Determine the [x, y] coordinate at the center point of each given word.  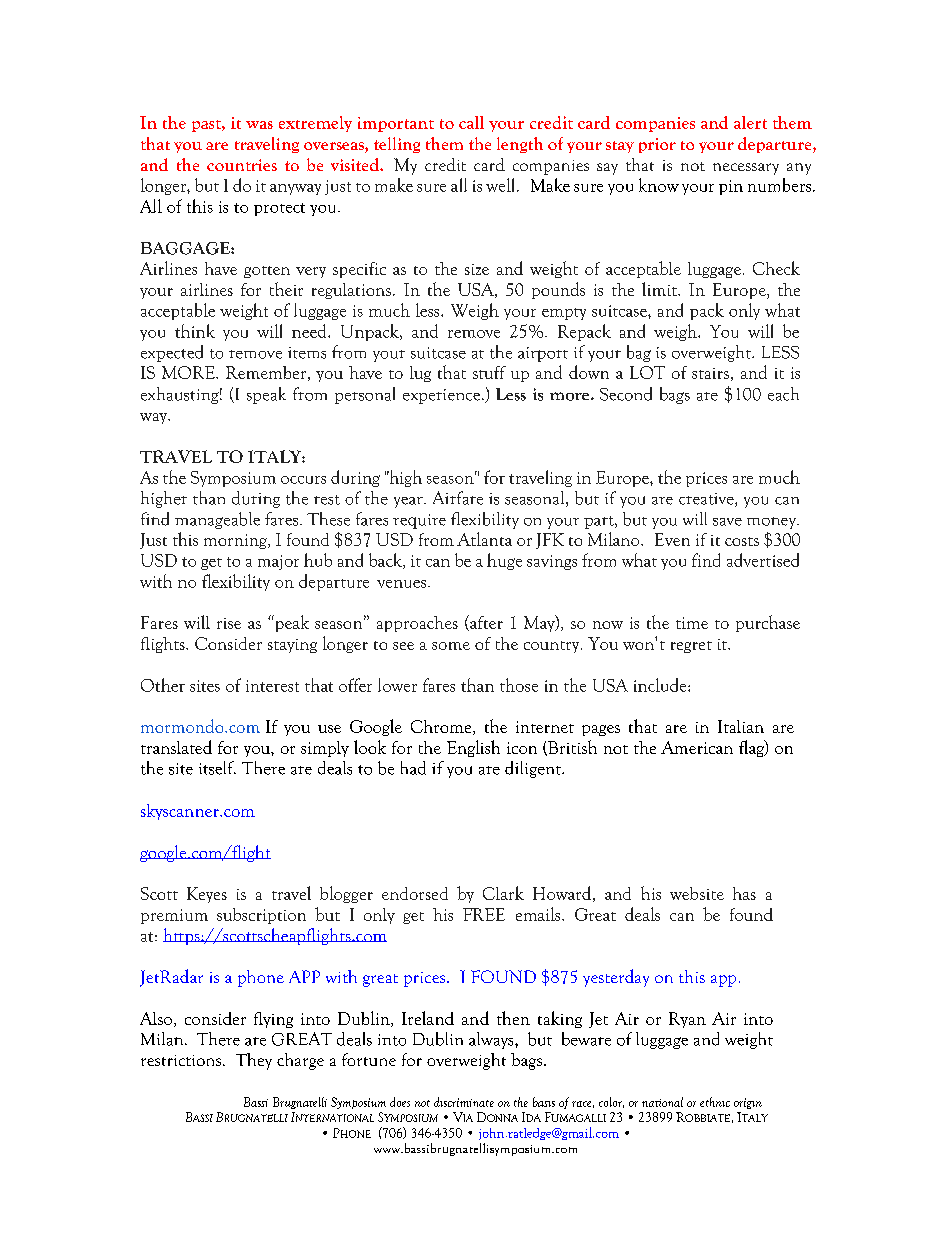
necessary [746, 169]
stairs [710, 373]
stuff [489, 372]
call [471, 122]
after [485, 623]
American [697, 747]
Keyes [207, 895]
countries [242, 165]
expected [172, 353]
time [692, 623]
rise [229, 623]
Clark [503, 893]
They [254, 1061]
